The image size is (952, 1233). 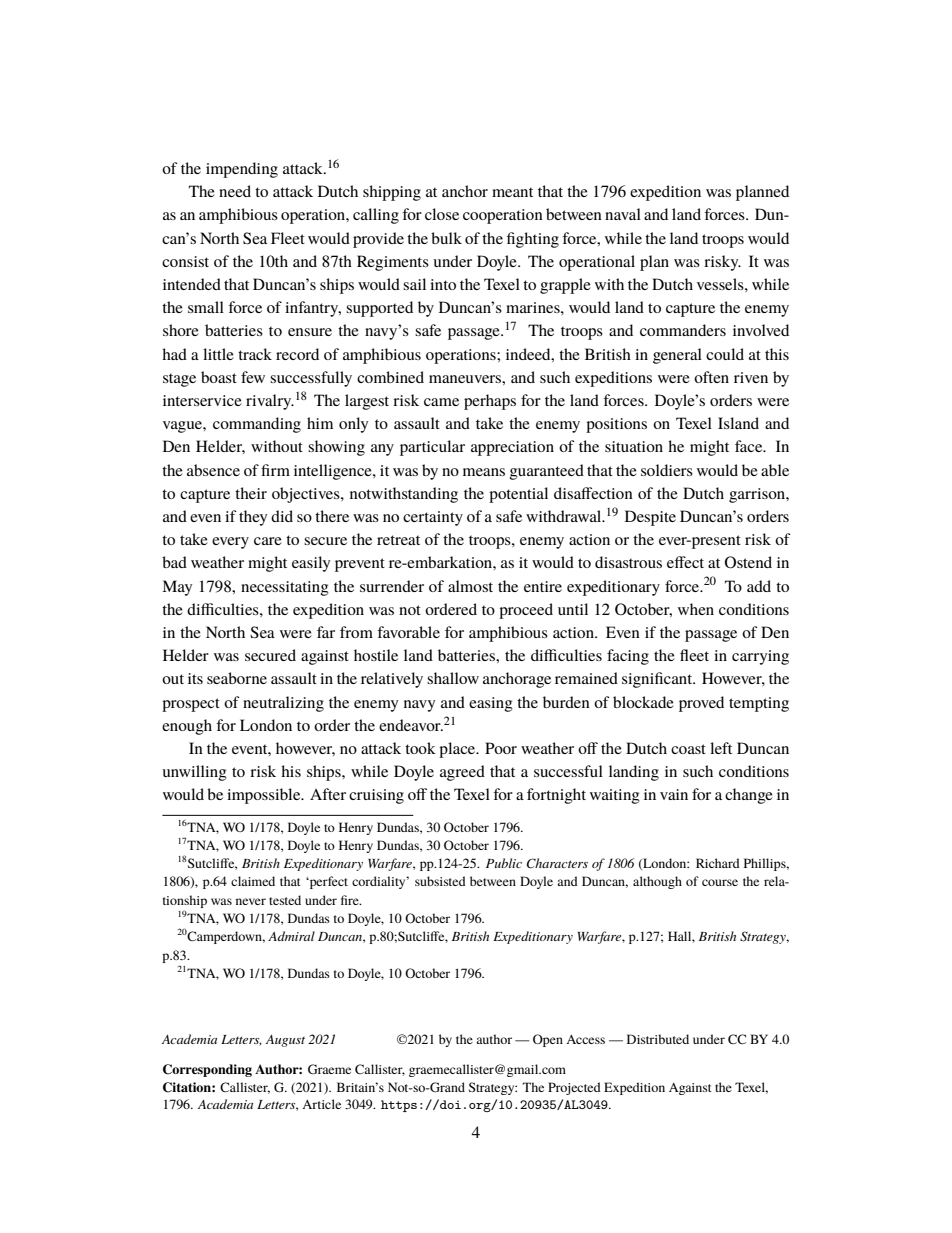 I want to click on naval, so click(x=623, y=214).
